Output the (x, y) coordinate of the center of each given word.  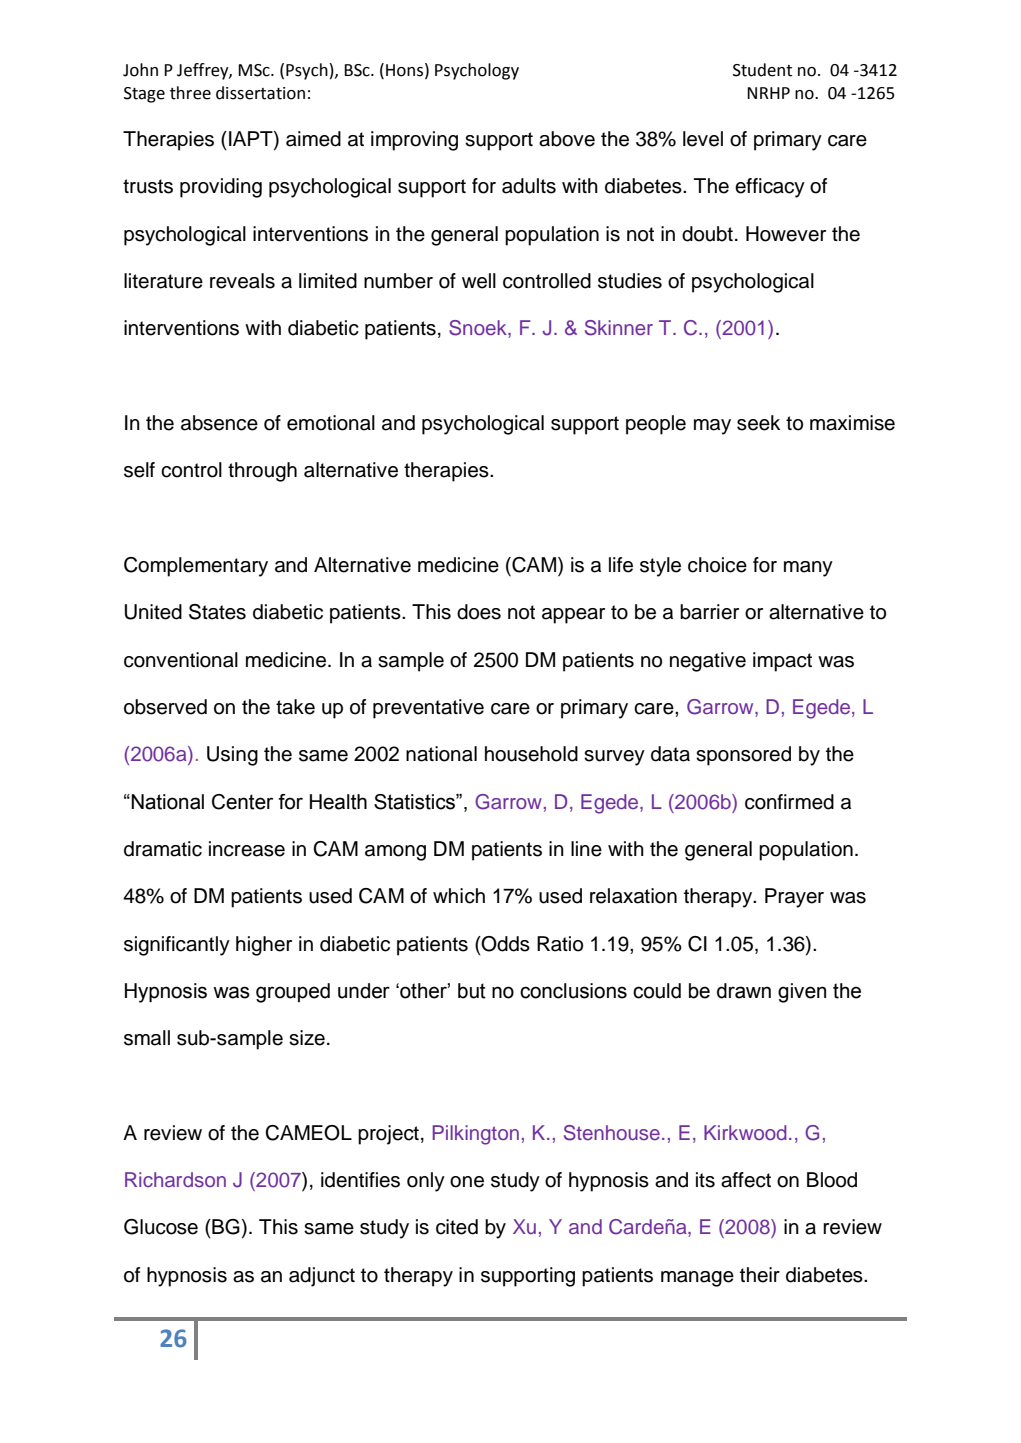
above (567, 139)
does (479, 612)
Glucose (161, 1227)
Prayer (794, 898)
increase (247, 849)
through (262, 472)
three (190, 93)
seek (758, 423)
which (459, 896)
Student (762, 70)
